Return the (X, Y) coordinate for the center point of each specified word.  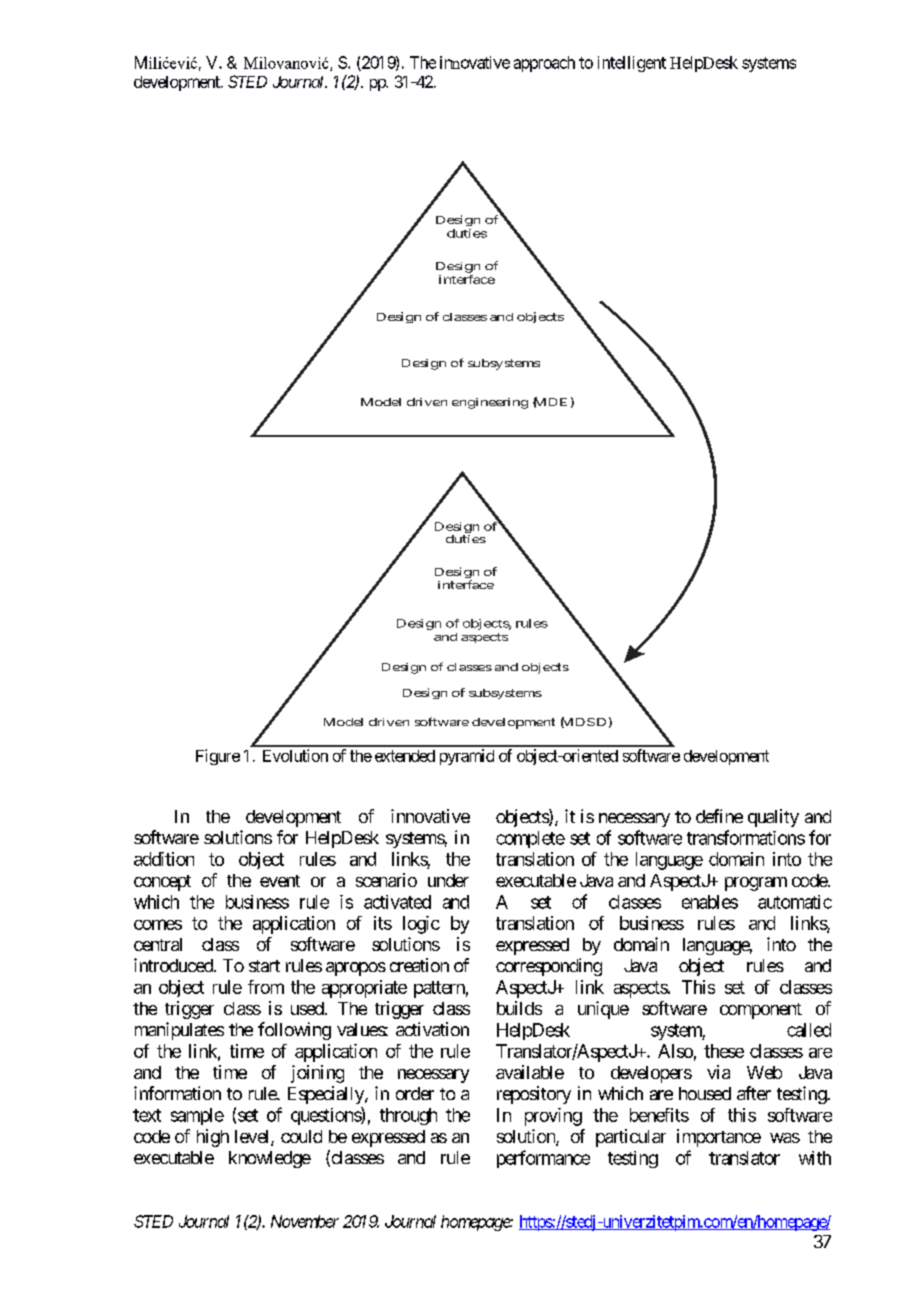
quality (773, 818)
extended (405, 756)
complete (530, 839)
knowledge (270, 1159)
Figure (218, 757)
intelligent (632, 64)
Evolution (295, 755)
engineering (490, 403)
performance (543, 1159)
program (756, 884)
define (719, 816)
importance (719, 1138)
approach (544, 64)
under (448, 880)
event (280, 881)
